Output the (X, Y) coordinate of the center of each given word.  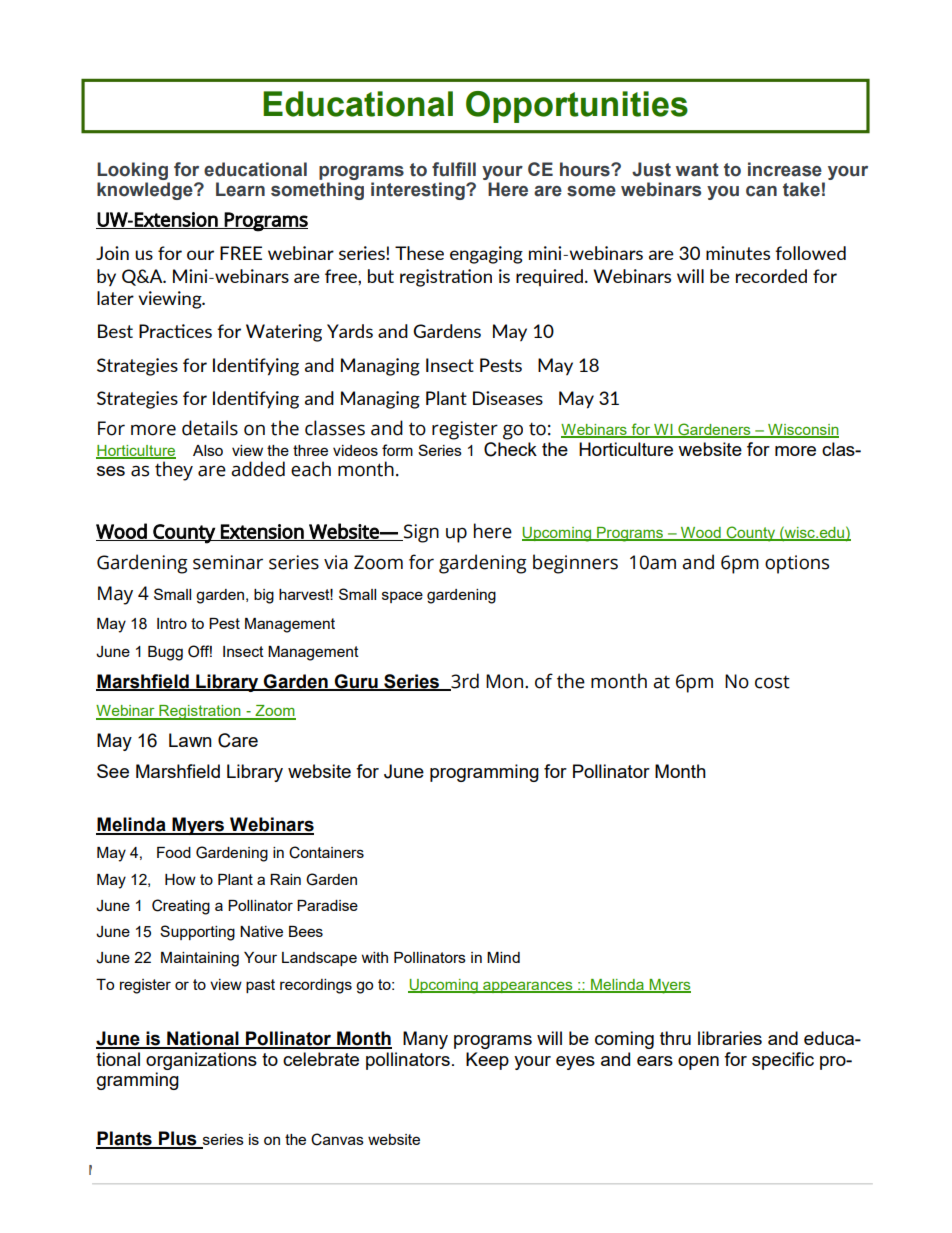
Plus (178, 1139)
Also (208, 450)
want (697, 170)
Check (510, 449)
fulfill (454, 169)
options (797, 564)
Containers (326, 852)
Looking (132, 171)
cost (772, 682)
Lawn (190, 740)
